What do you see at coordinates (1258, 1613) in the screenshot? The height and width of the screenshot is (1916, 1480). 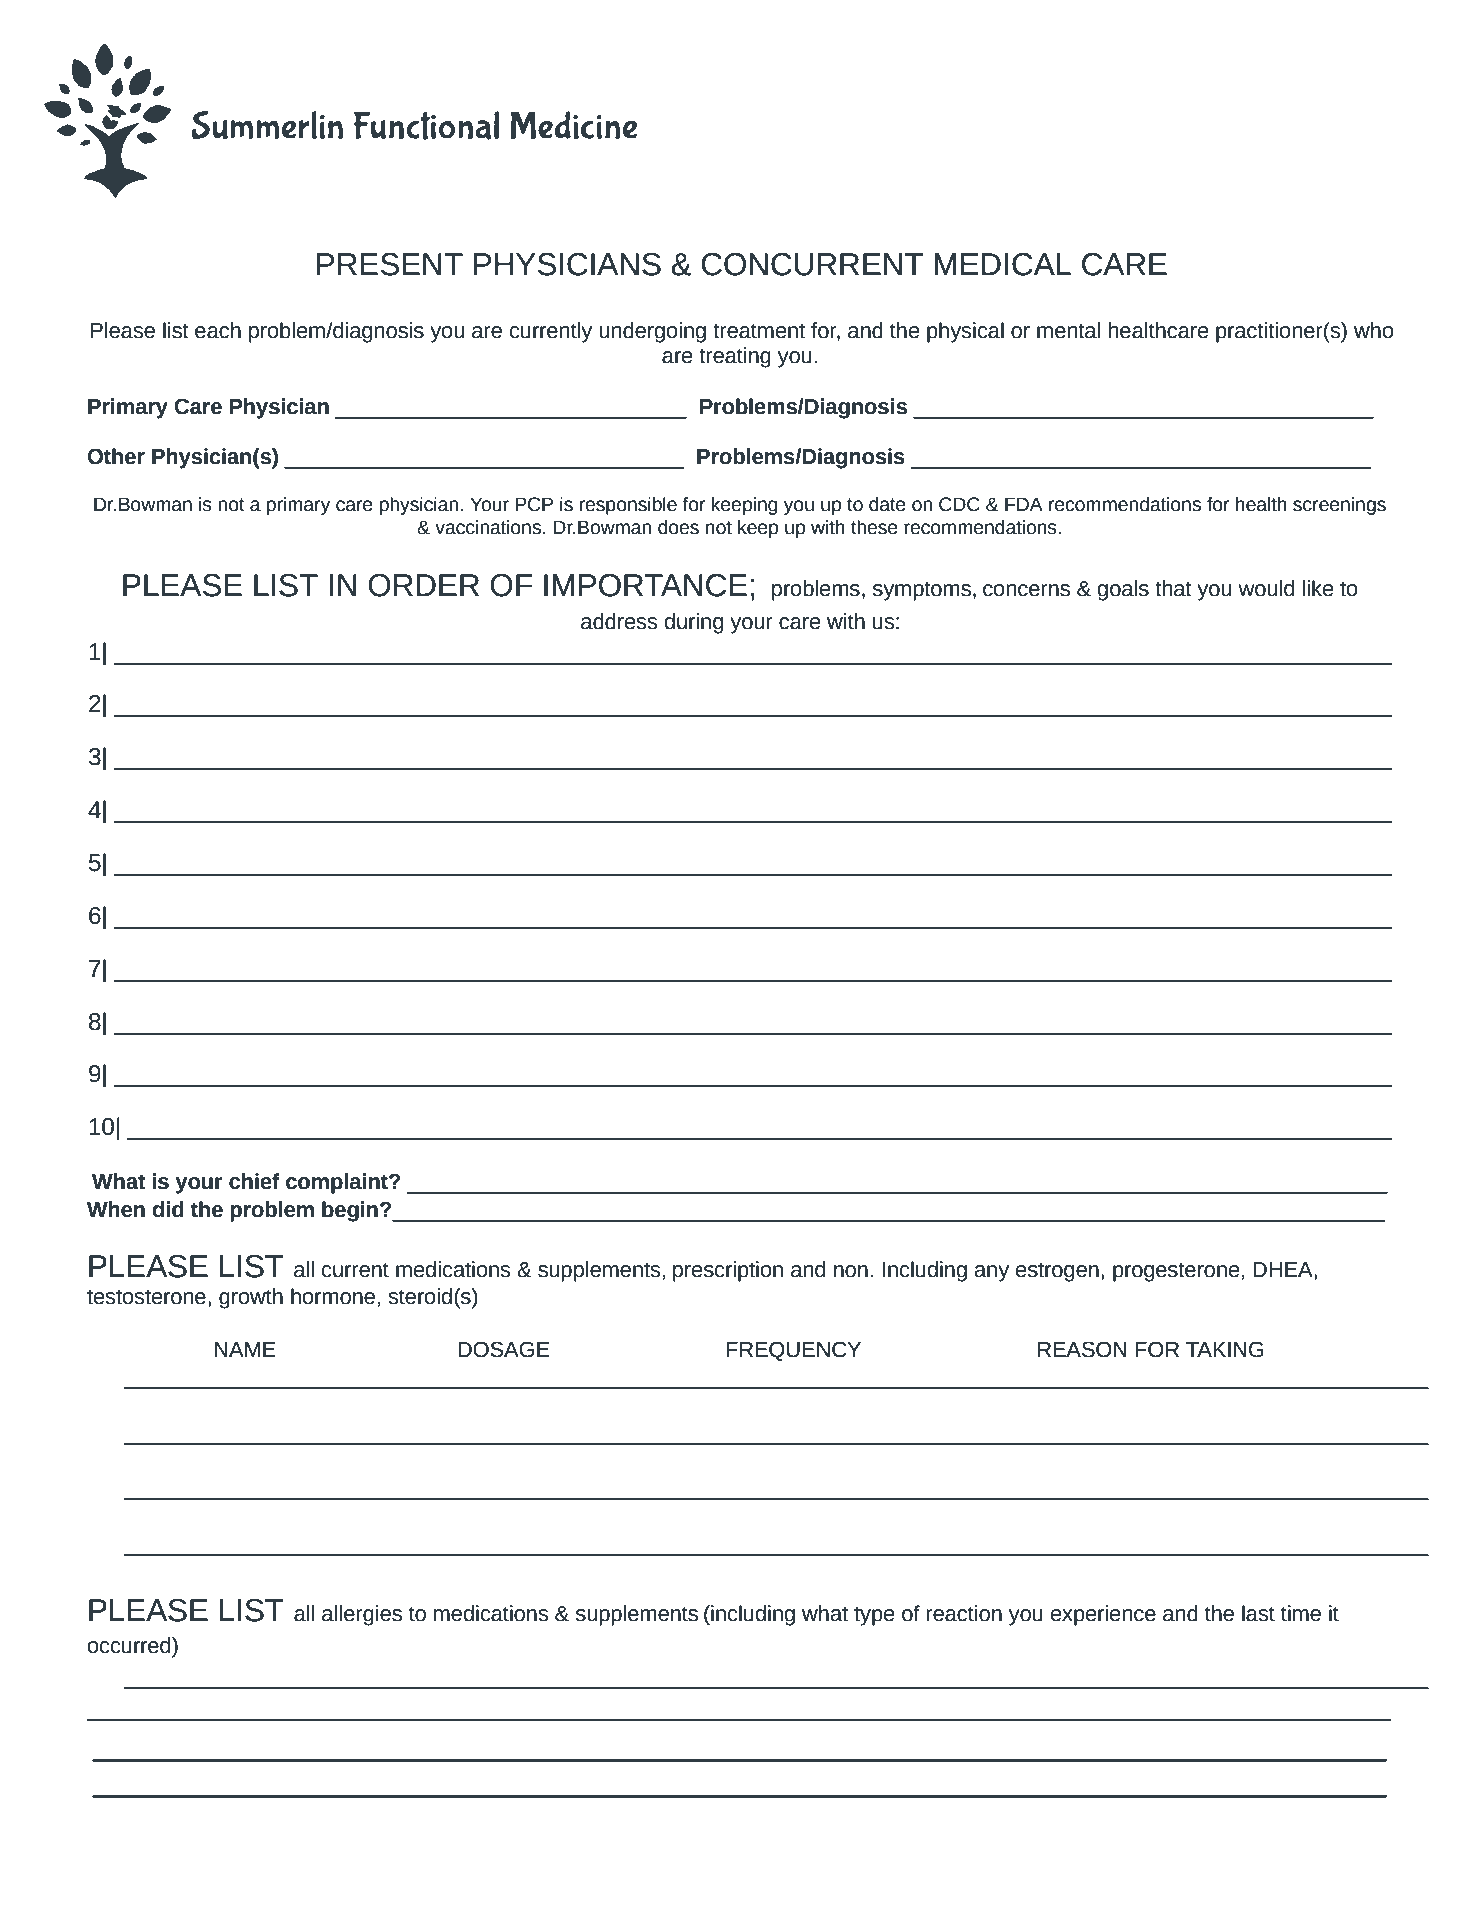 I see `last` at bounding box center [1258, 1613].
